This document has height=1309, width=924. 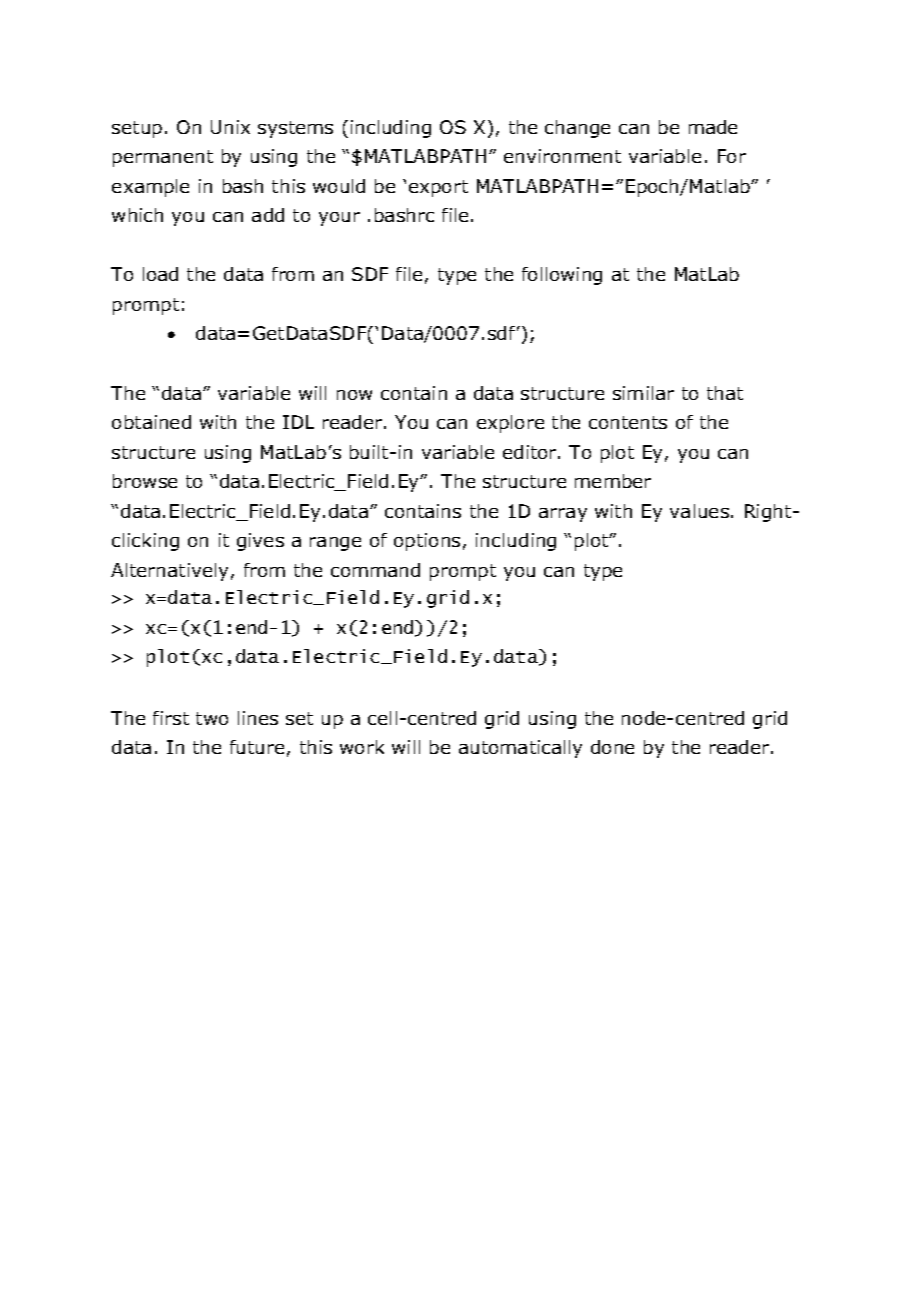 I want to click on obtained, so click(x=151, y=422).
